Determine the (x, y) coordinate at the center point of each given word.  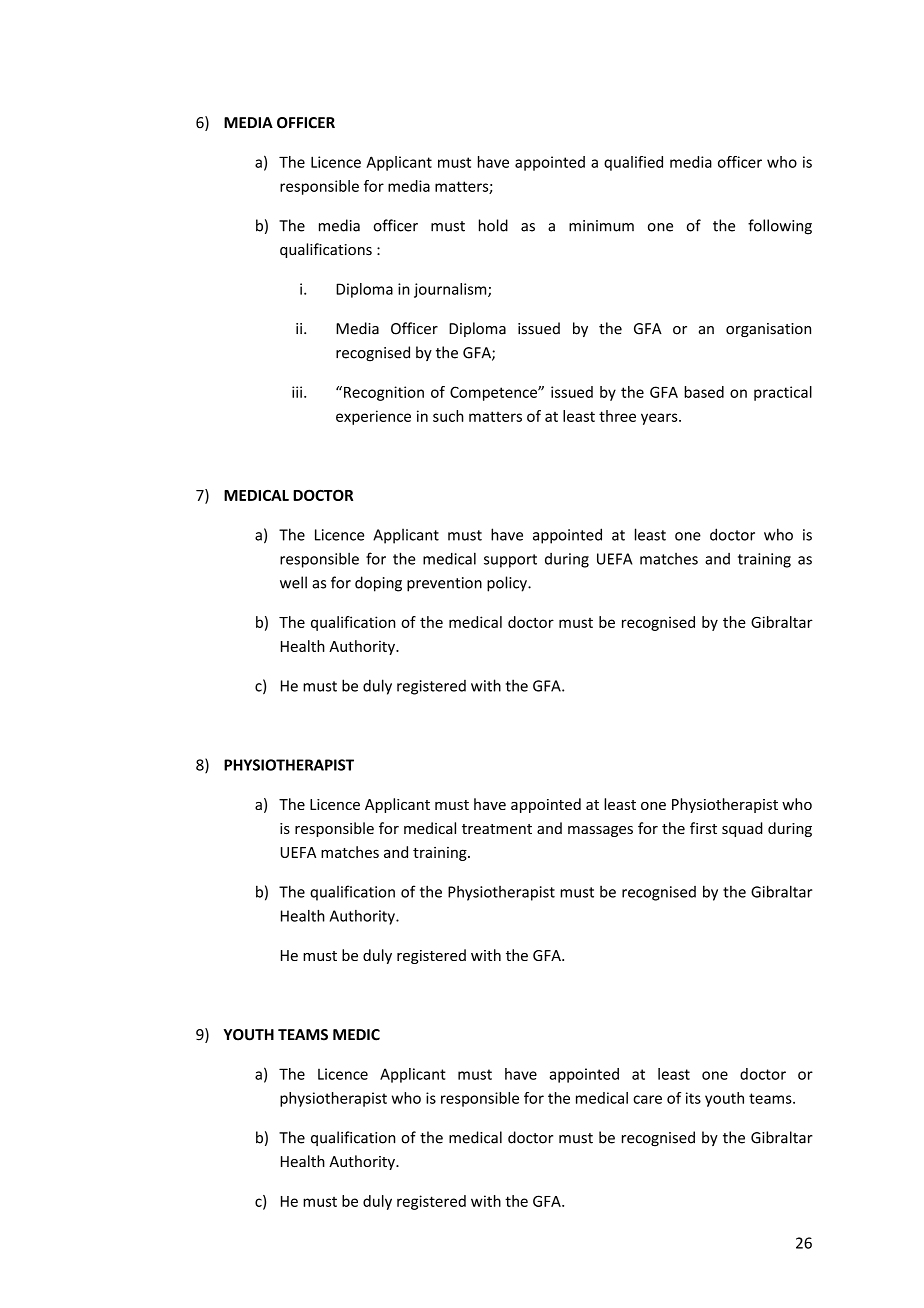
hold (493, 225)
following (780, 227)
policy (508, 584)
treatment (497, 829)
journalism (451, 290)
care (647, 1099)
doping (378, 584)
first (703, 828)
